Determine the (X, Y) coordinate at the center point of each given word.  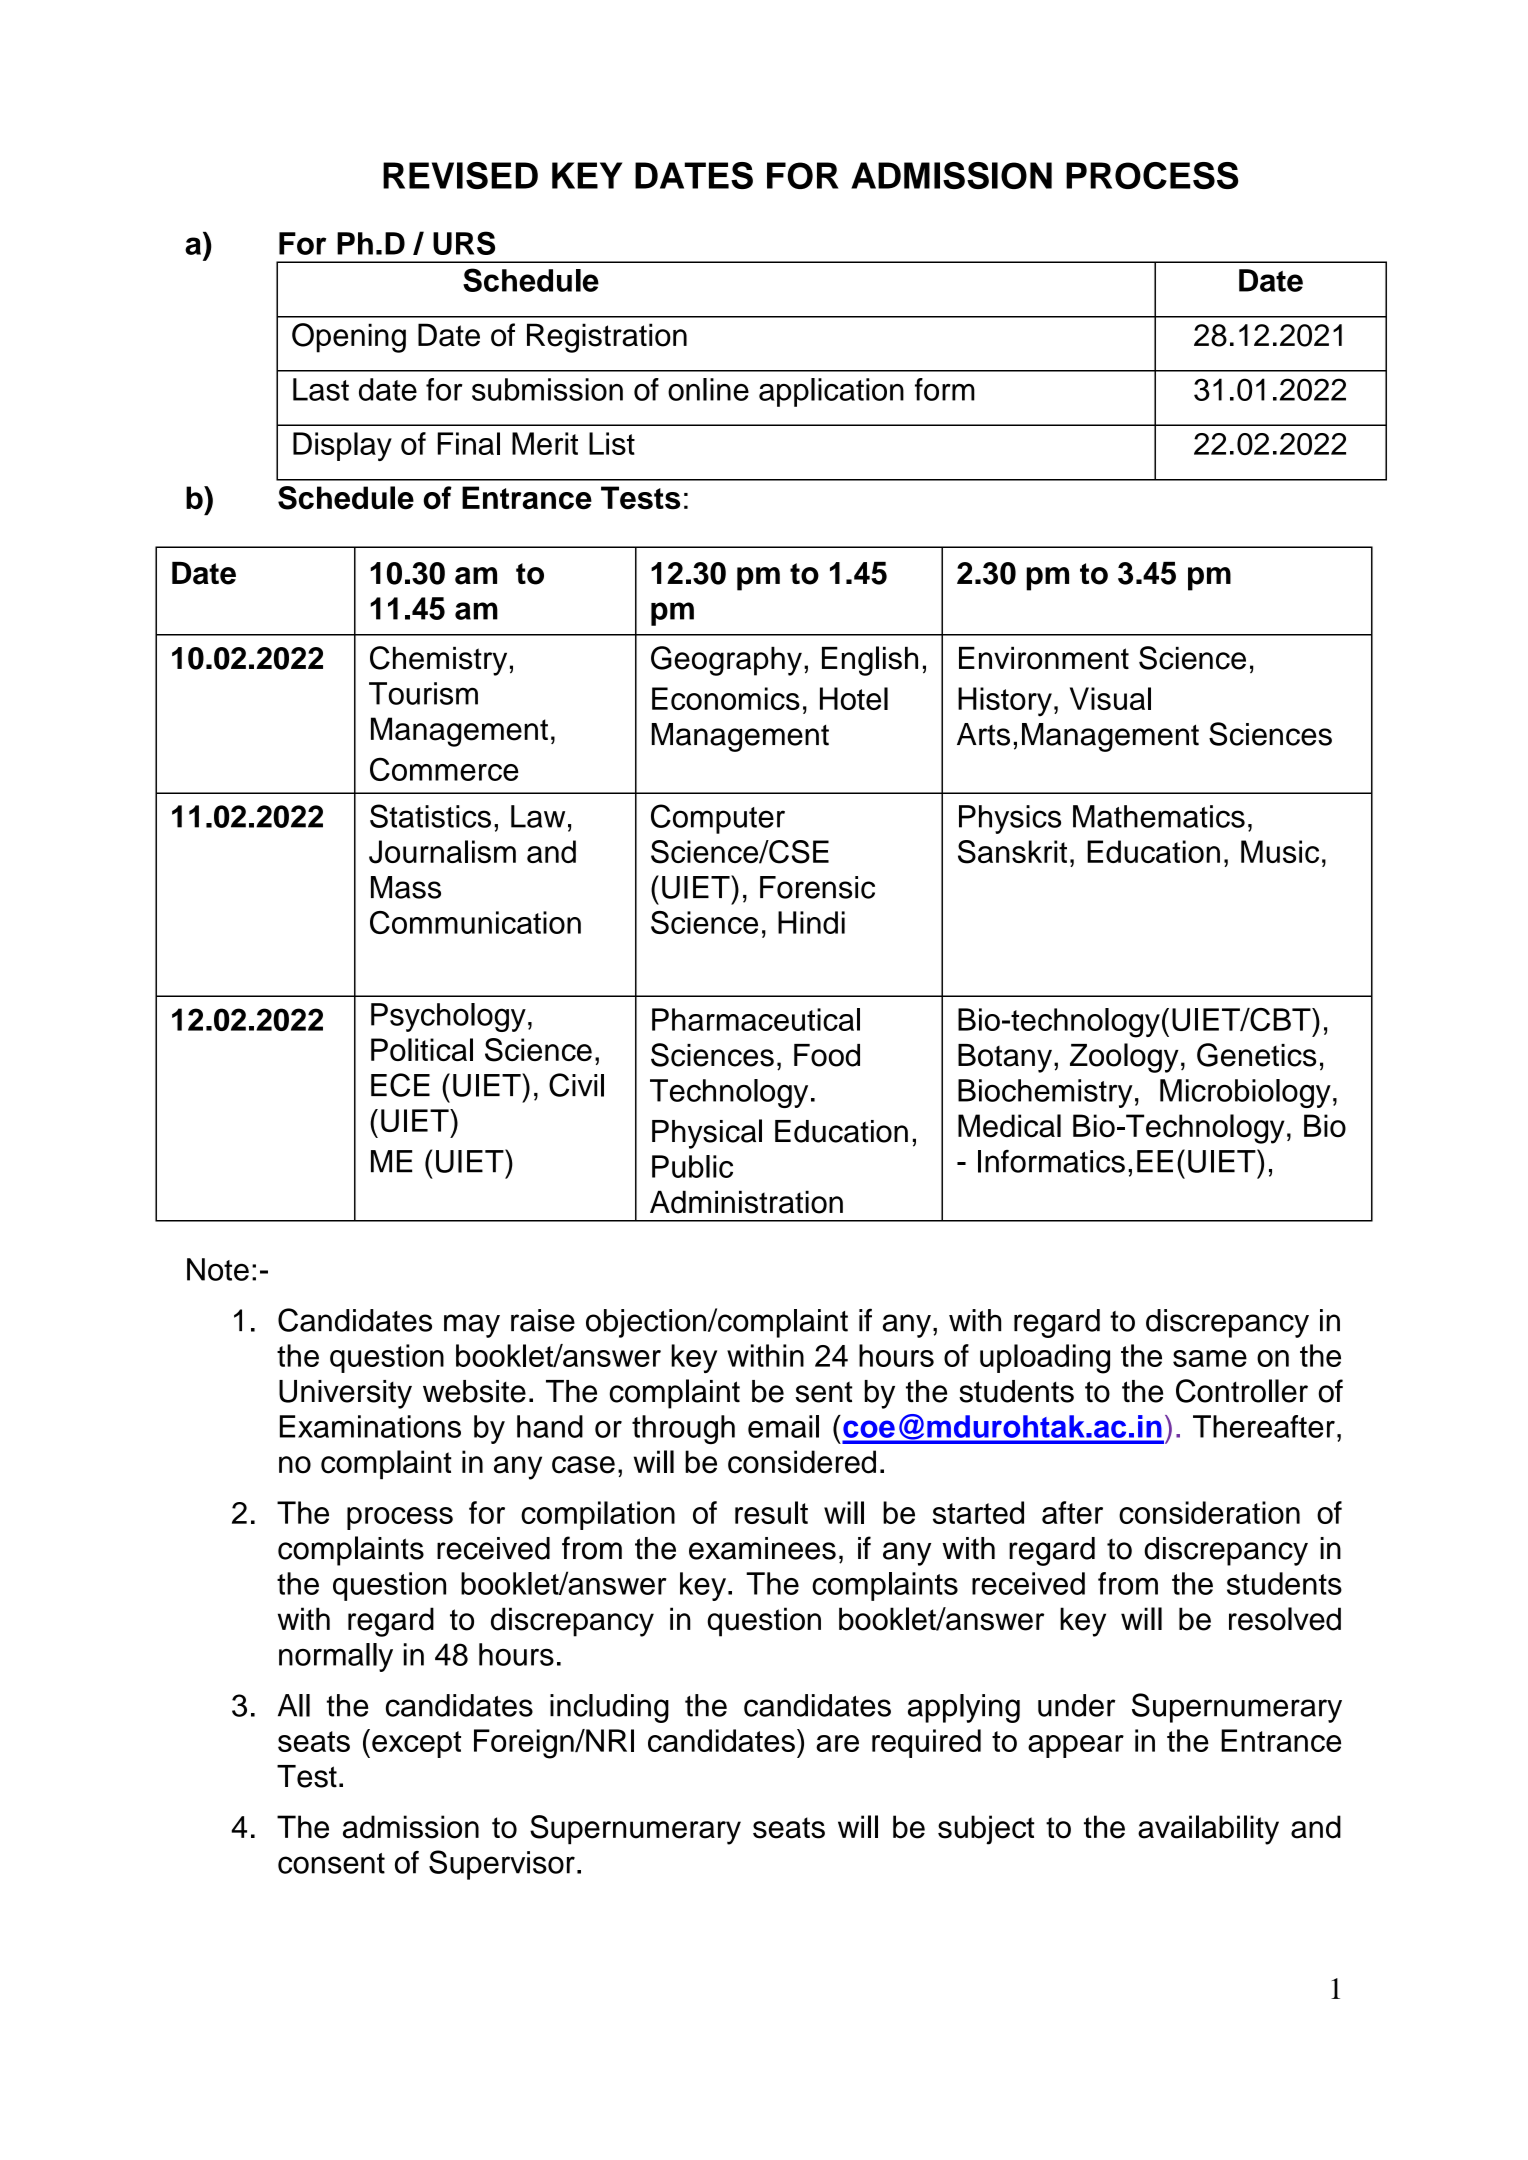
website (474, 1391)
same (1210, 1358)
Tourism (423, 693)
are (837, 1743)
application (831, 392)
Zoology (1124, 1058)
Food (827, 1055)
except (416, 1744)
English (870, 661)
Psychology (448, 1017)
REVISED (460, 175)
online (708, 389)
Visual (1110, 698)
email (783, 1426)
